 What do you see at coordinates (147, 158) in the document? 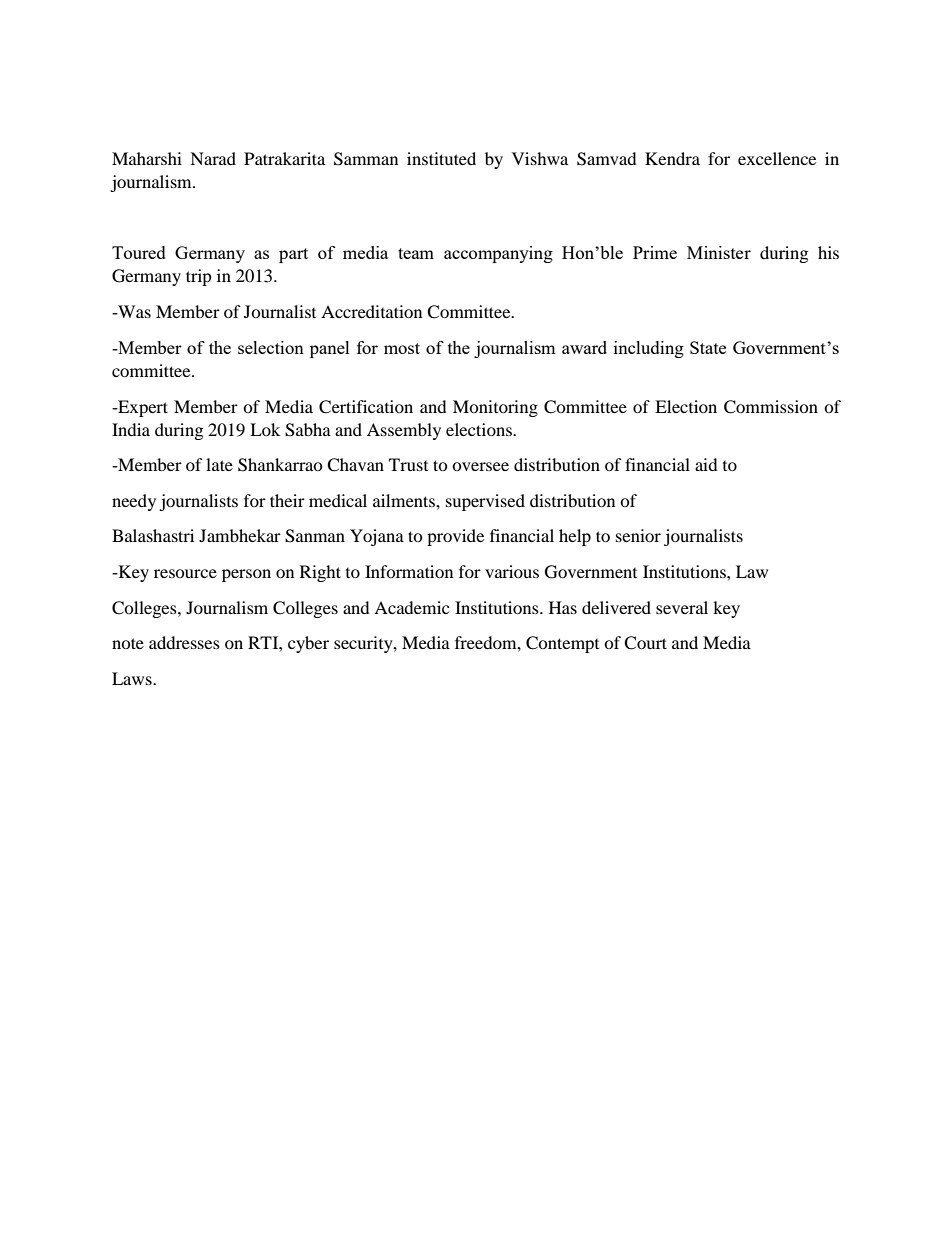
I see `Maharshi` at bounding box center [147, 158].
